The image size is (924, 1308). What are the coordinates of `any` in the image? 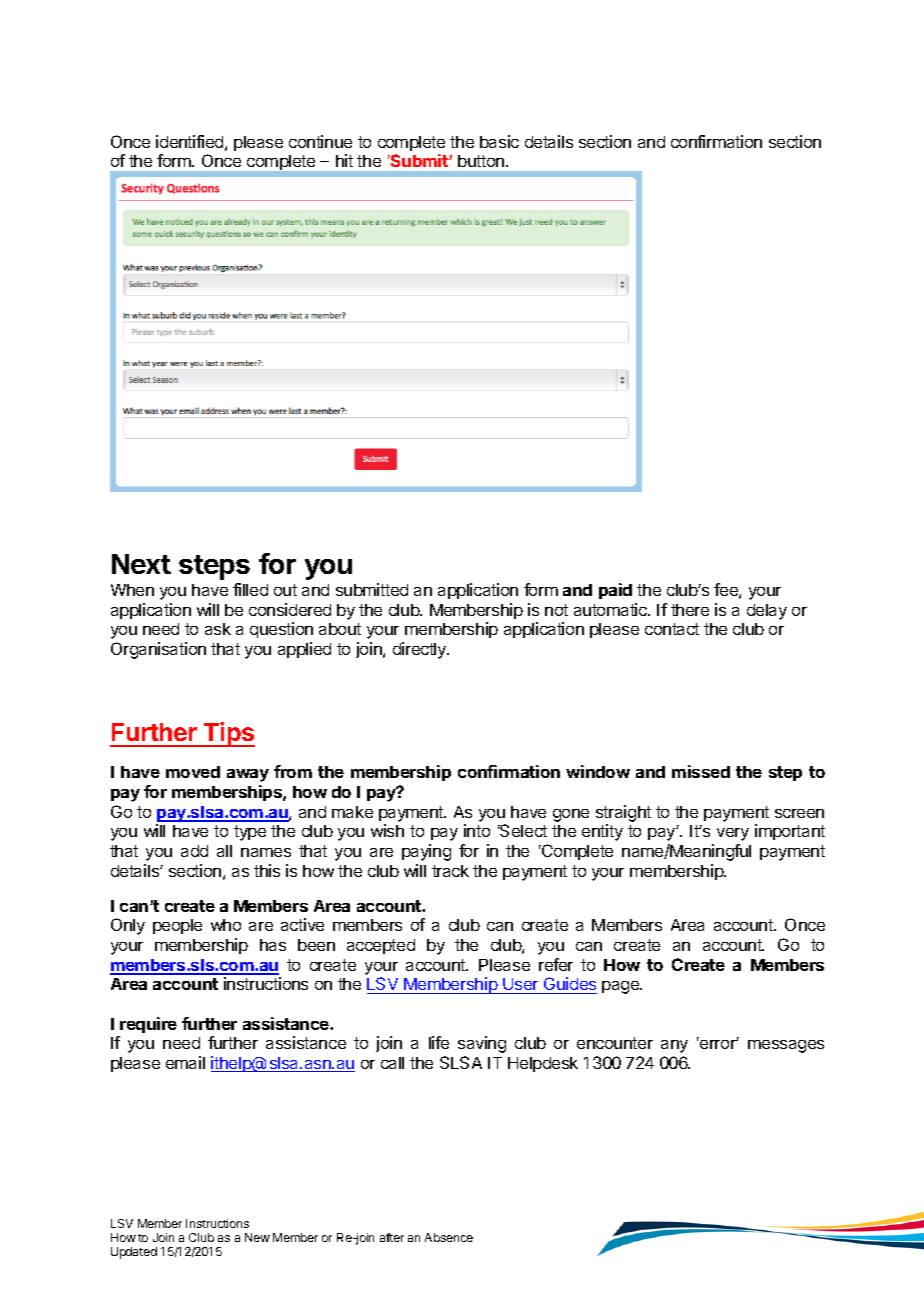 It's located at (674, 1046).
